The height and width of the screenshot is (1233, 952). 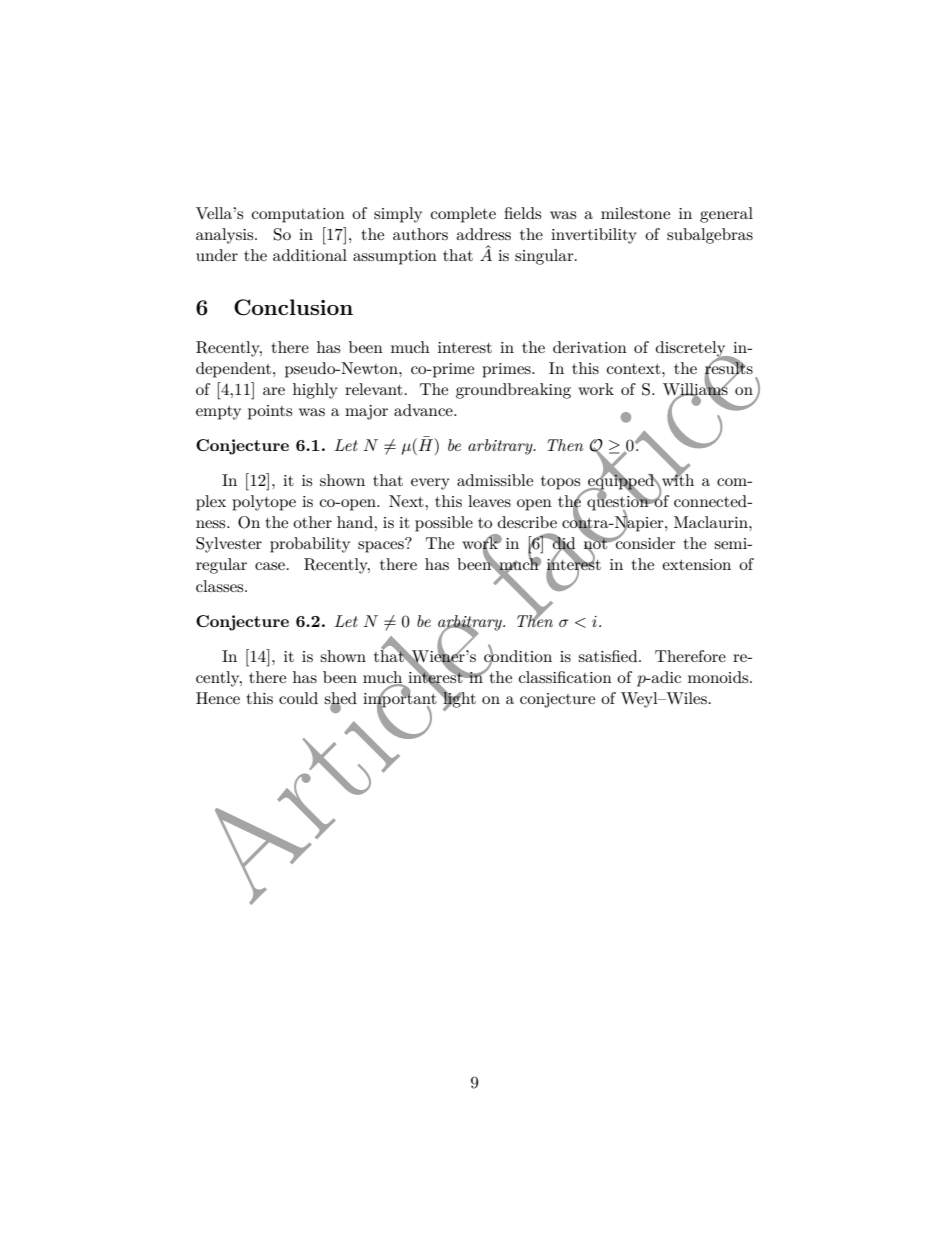 I want to click on important, so click(x=401, y=700).
